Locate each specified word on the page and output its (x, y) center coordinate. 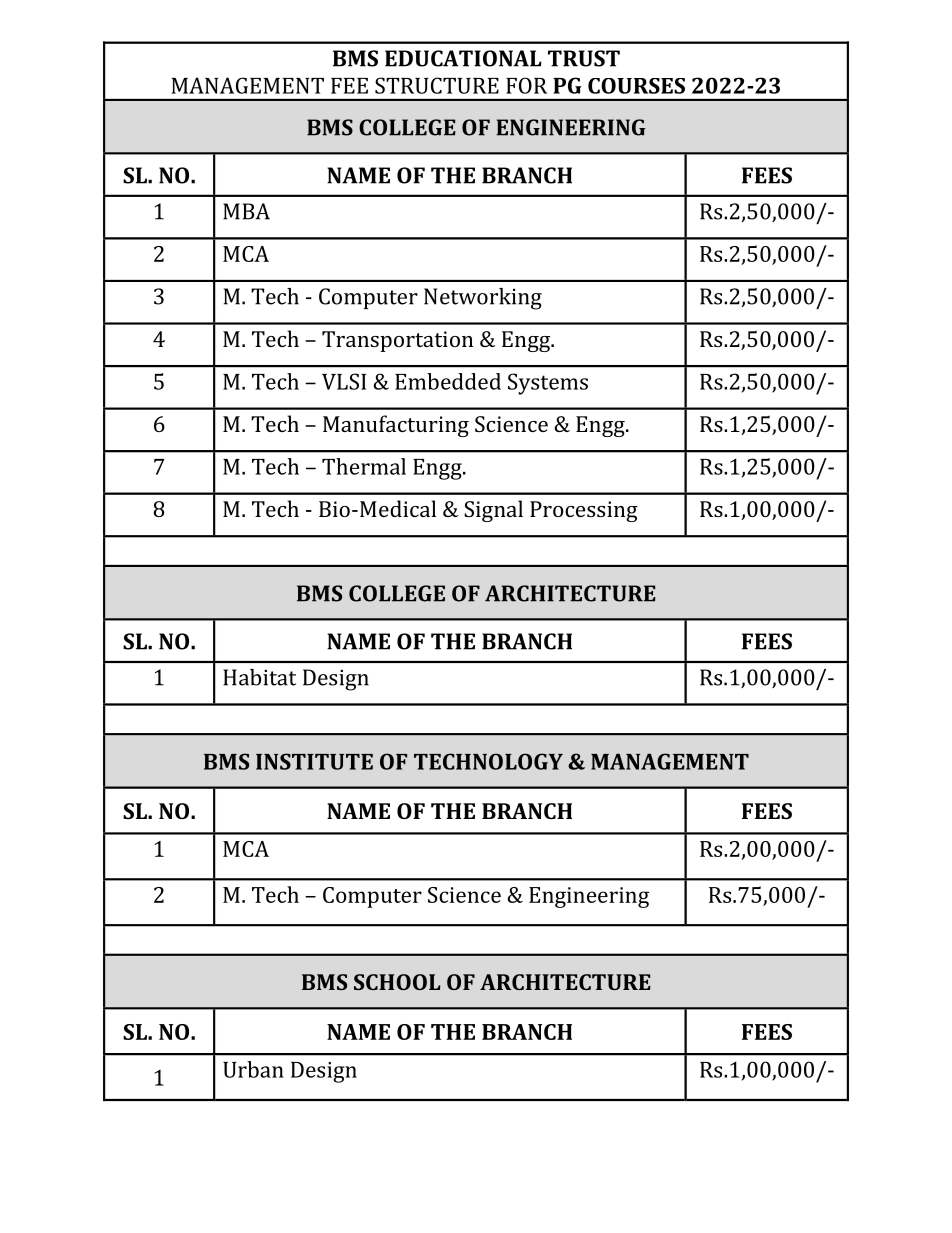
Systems (548, 384)
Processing (584, 511)
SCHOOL (397, 982)
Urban (253, 1069)
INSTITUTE (314, 761)
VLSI (344, 381)
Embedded (448, 381)
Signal (493, 511)
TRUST (584, 58)
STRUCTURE (437, 85)
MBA (246, 211)
